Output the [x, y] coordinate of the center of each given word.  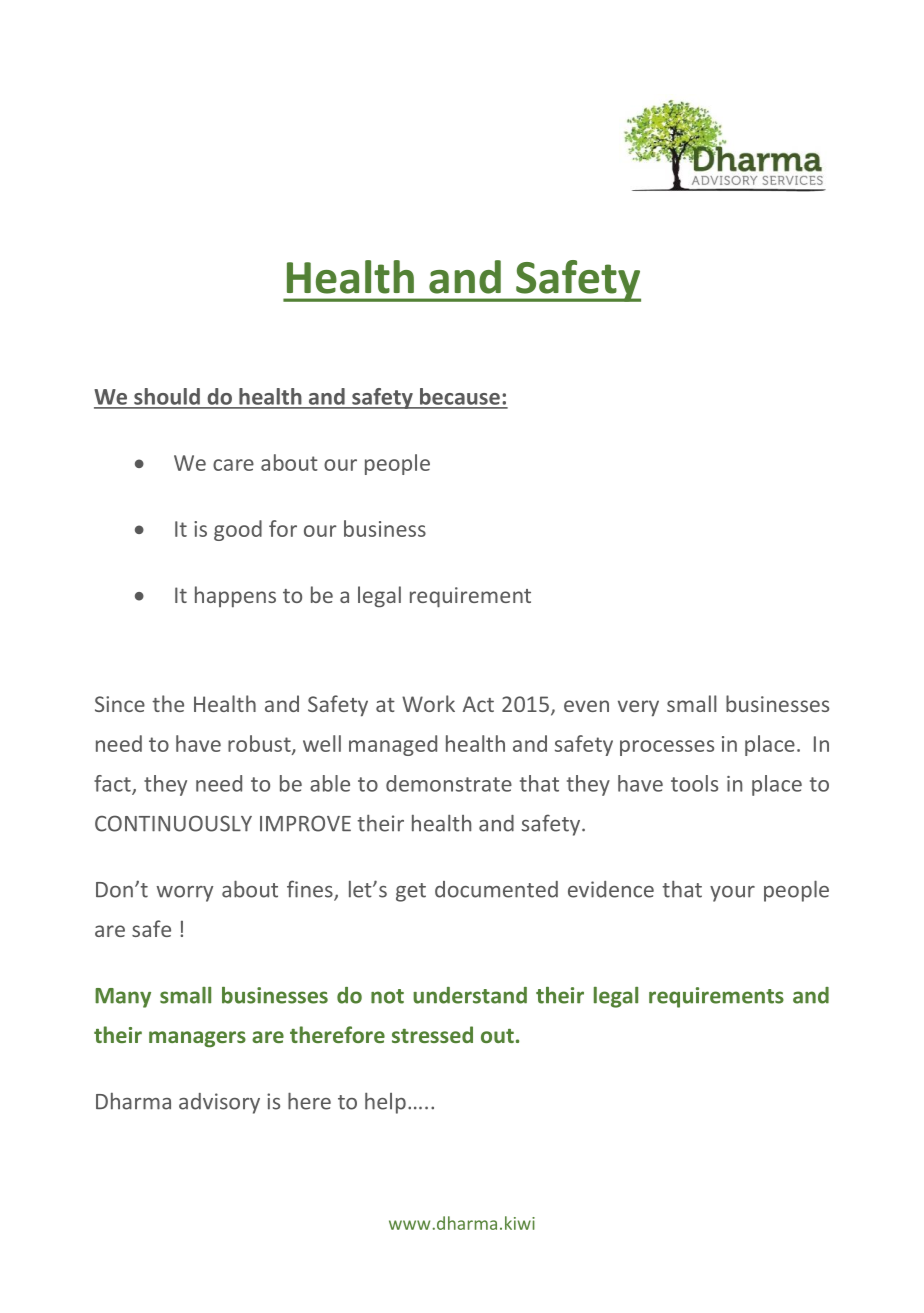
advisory [219, 1103]
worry [184, 894]
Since [120, 704]
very [638, 708]
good [238, 530]
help [385, 1103]
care [233, 465]
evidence [611, 889]
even [586, 706]
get [411, 892]
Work [428, 703]
